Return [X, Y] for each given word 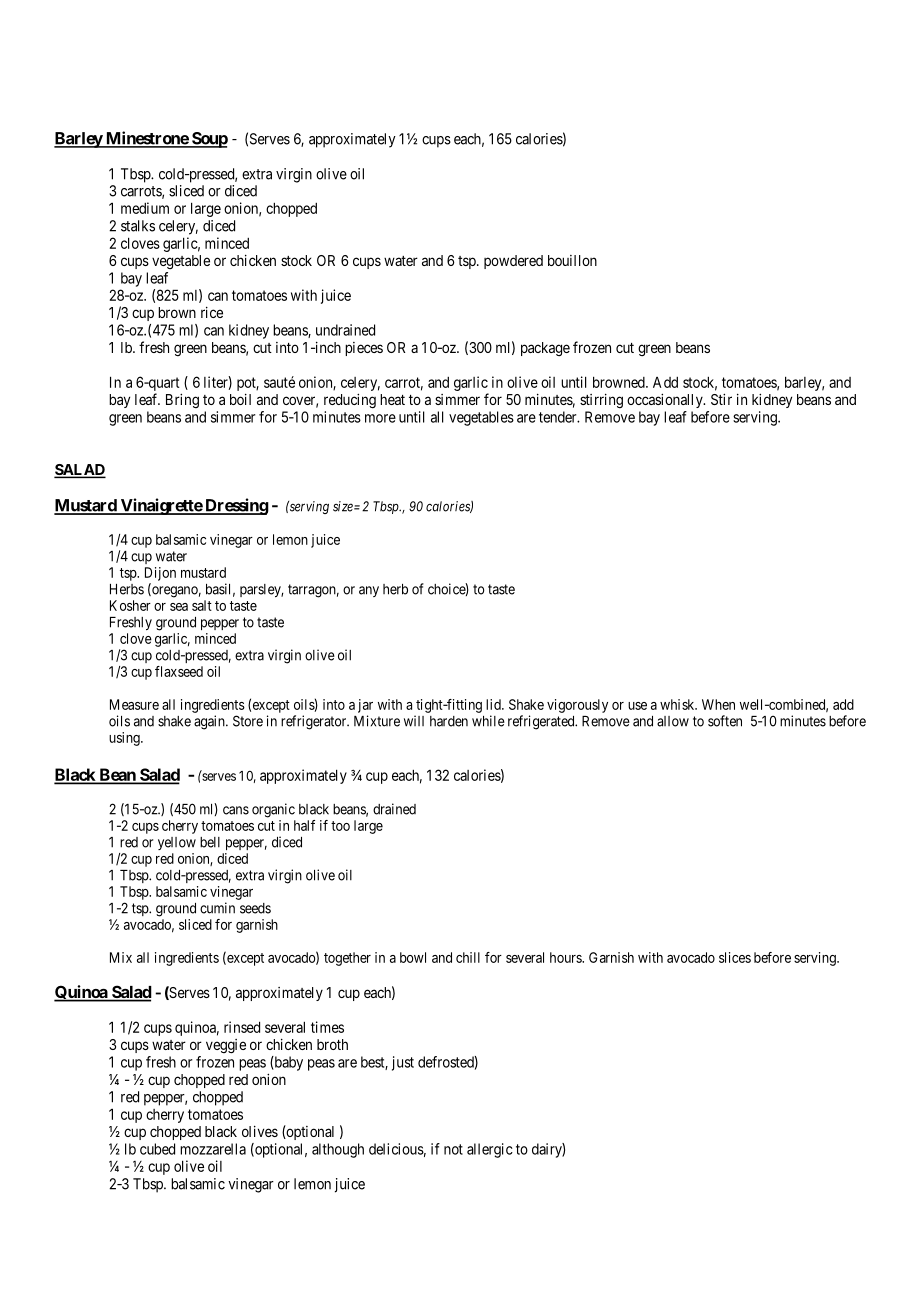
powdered [513, 262]
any [369, 591]
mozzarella [213, 1149]
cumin [217, 908]
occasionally [666, 400]
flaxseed [179, 671]
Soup [208, 140]
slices [735, 957]
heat [392, 399]
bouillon [572, 260]
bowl [413, 957]
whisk [678, 704]
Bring [182, 400]
